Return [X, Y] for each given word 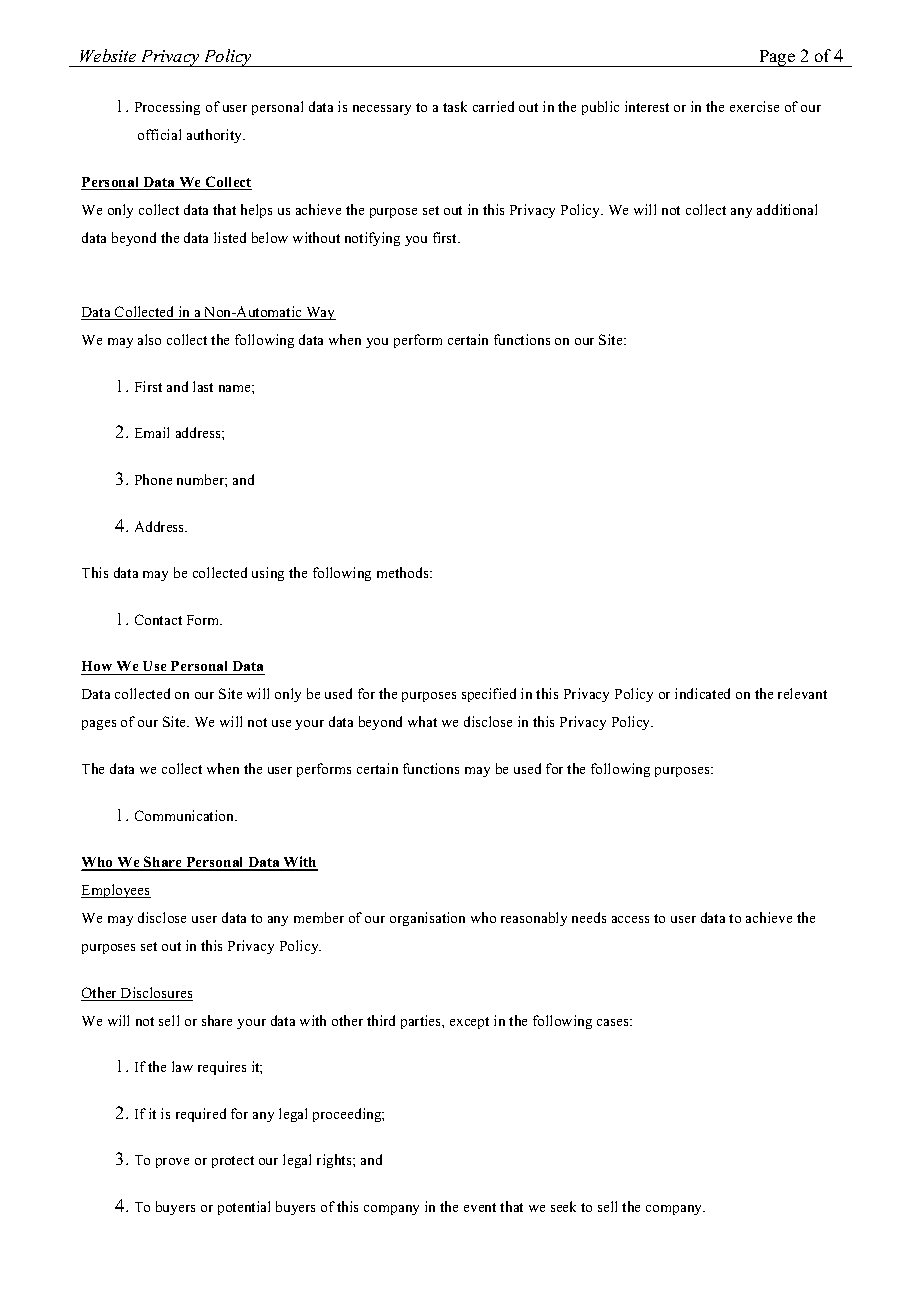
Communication [186, 815]
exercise [754, 106]
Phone [153, 479]
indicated [702, 693]
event [480, 1207]
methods [404, 572]
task [455, 106]
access [630, 919]
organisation [427, 919]
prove [172, 1163]
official [159, 134]
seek [563, 1206]
